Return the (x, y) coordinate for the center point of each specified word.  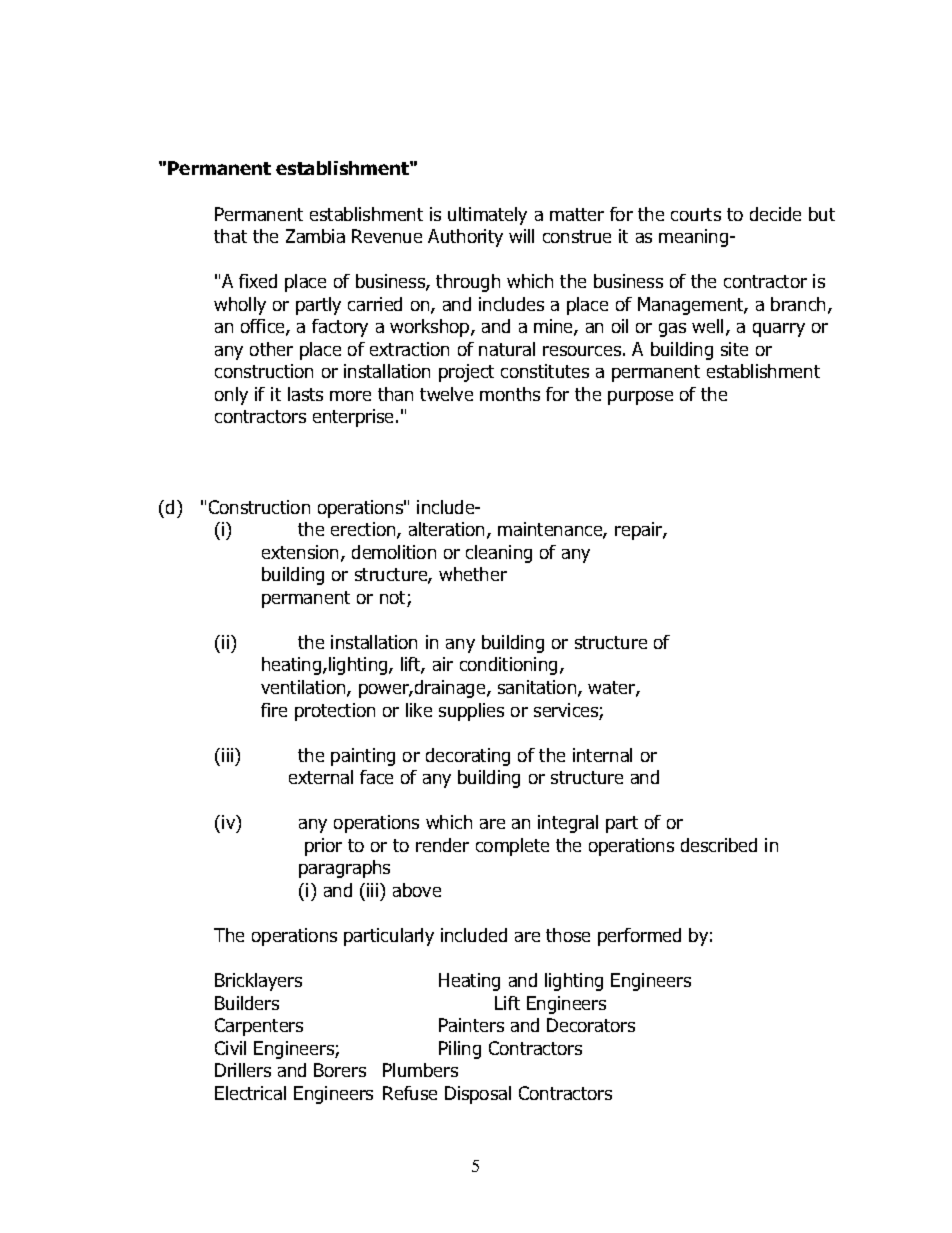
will (521, 236)
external (321, 777)
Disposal (478, 1095)
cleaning (499, 554)
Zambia (315, 236)
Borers (340, 1070)
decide (775, 214)
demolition (394, 552)
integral (568, 824)
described (719, 845)
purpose (640, 398)
